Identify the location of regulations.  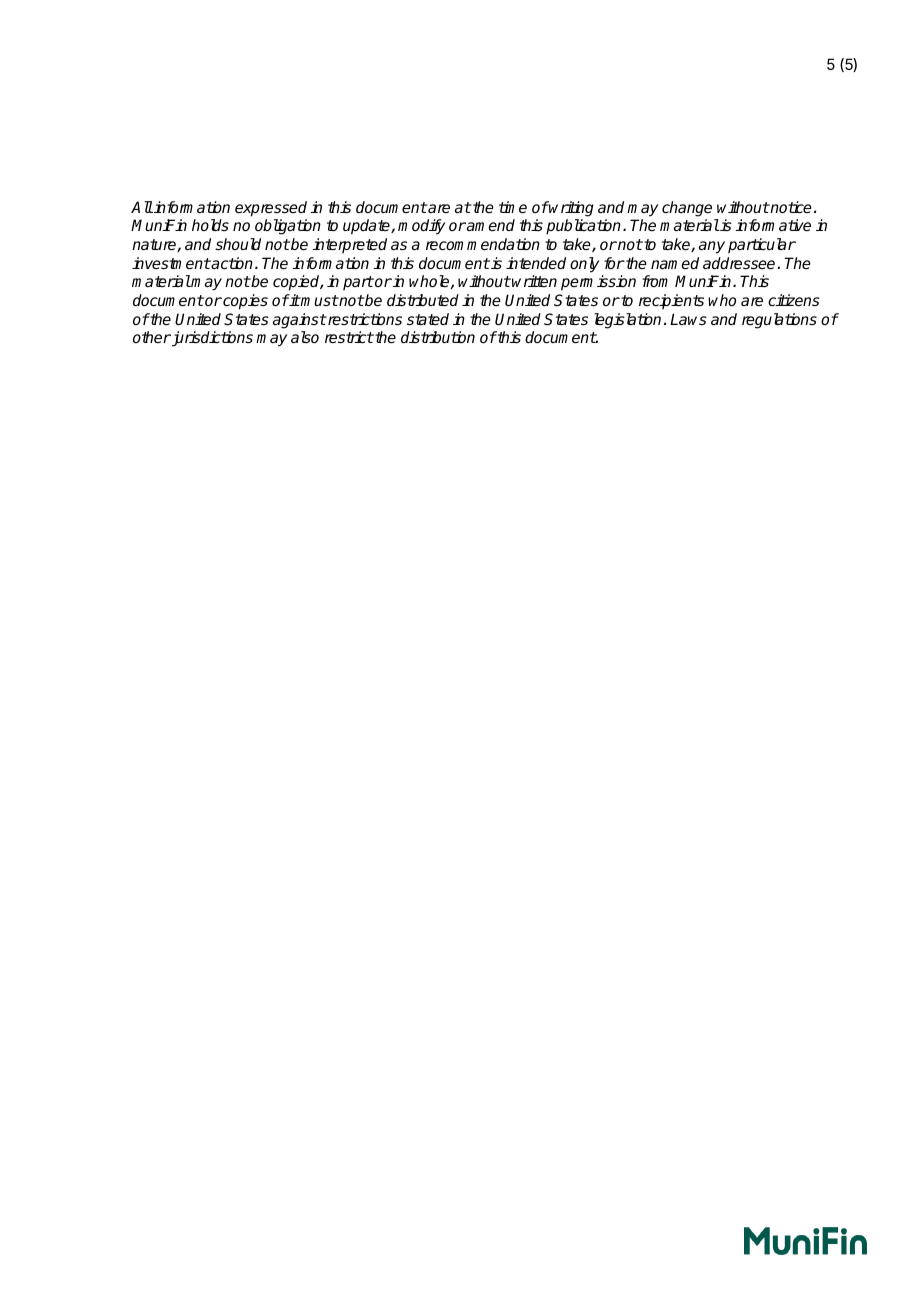
(779, 321).
